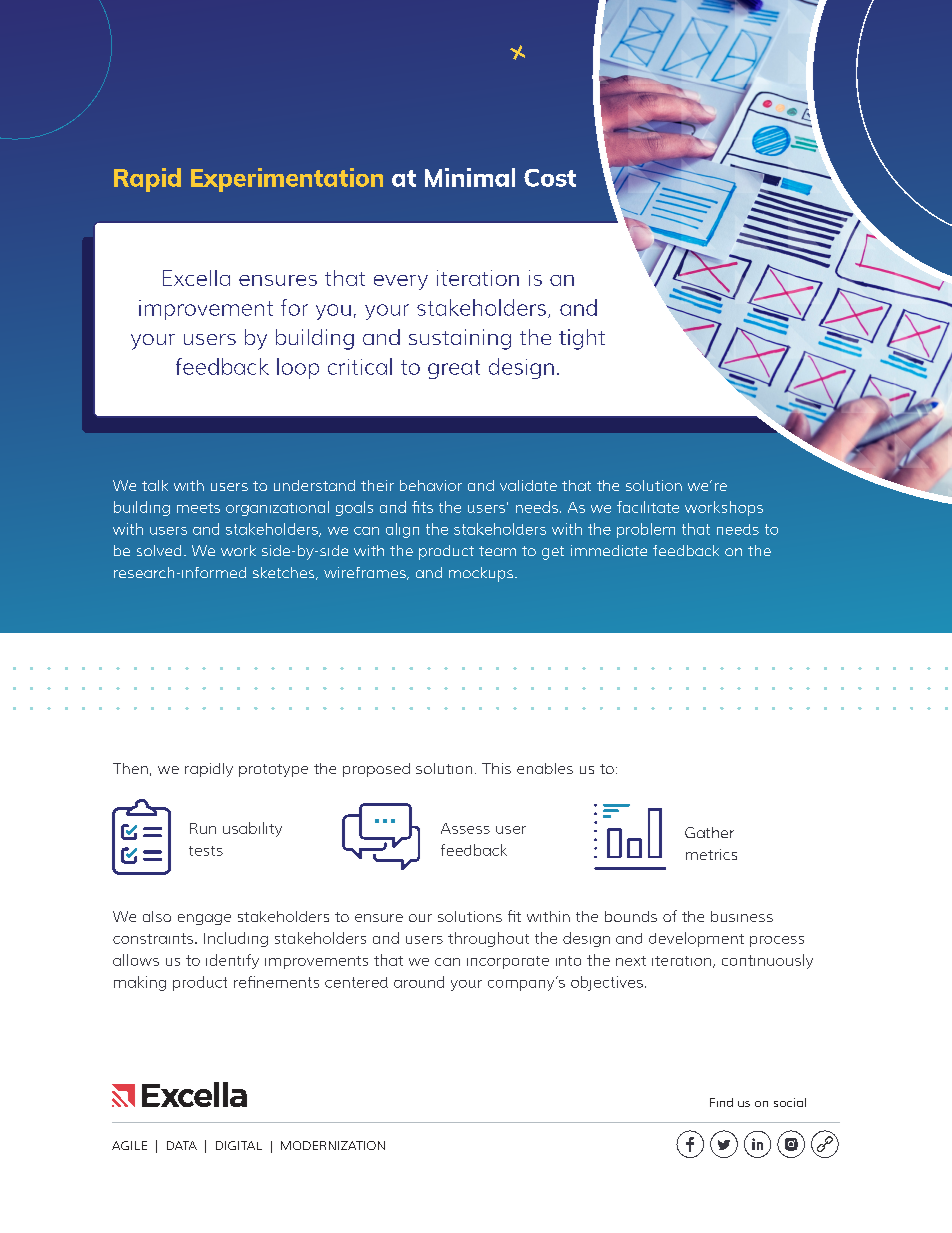 The width and height of the image is (952, 1233). I want to click on DATA, so click(182, 1145).
